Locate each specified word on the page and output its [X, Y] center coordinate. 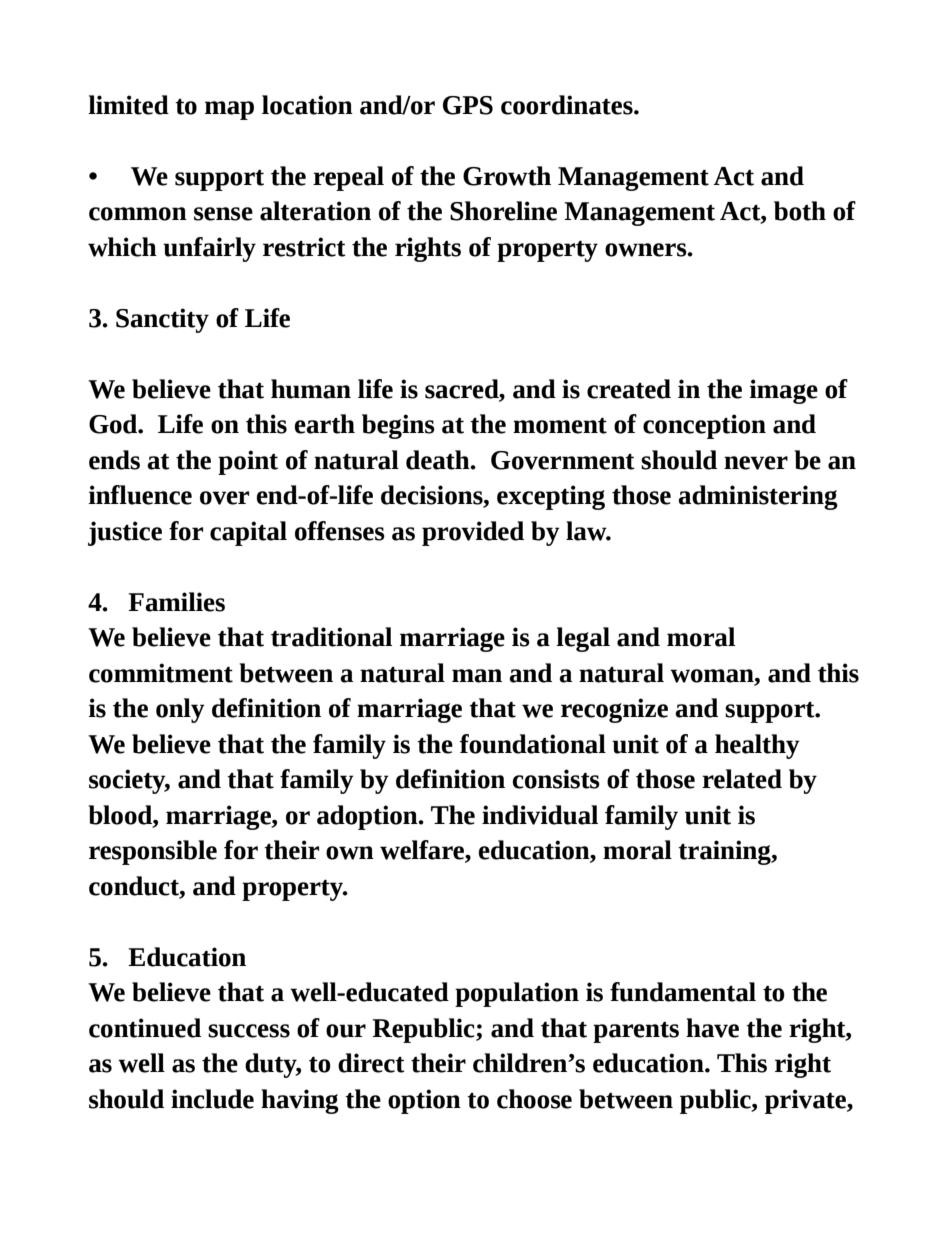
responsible [153, 852]
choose [534, 1099]
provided [473, 533]
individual [540, 815]
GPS [468, 105]
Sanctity [162, 320]
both [800, 211]
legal [583, 639]
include [212, 1099]
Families [176, 602]
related [742, 779]
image [784, 391]
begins [398, 426]
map [229, 110]
